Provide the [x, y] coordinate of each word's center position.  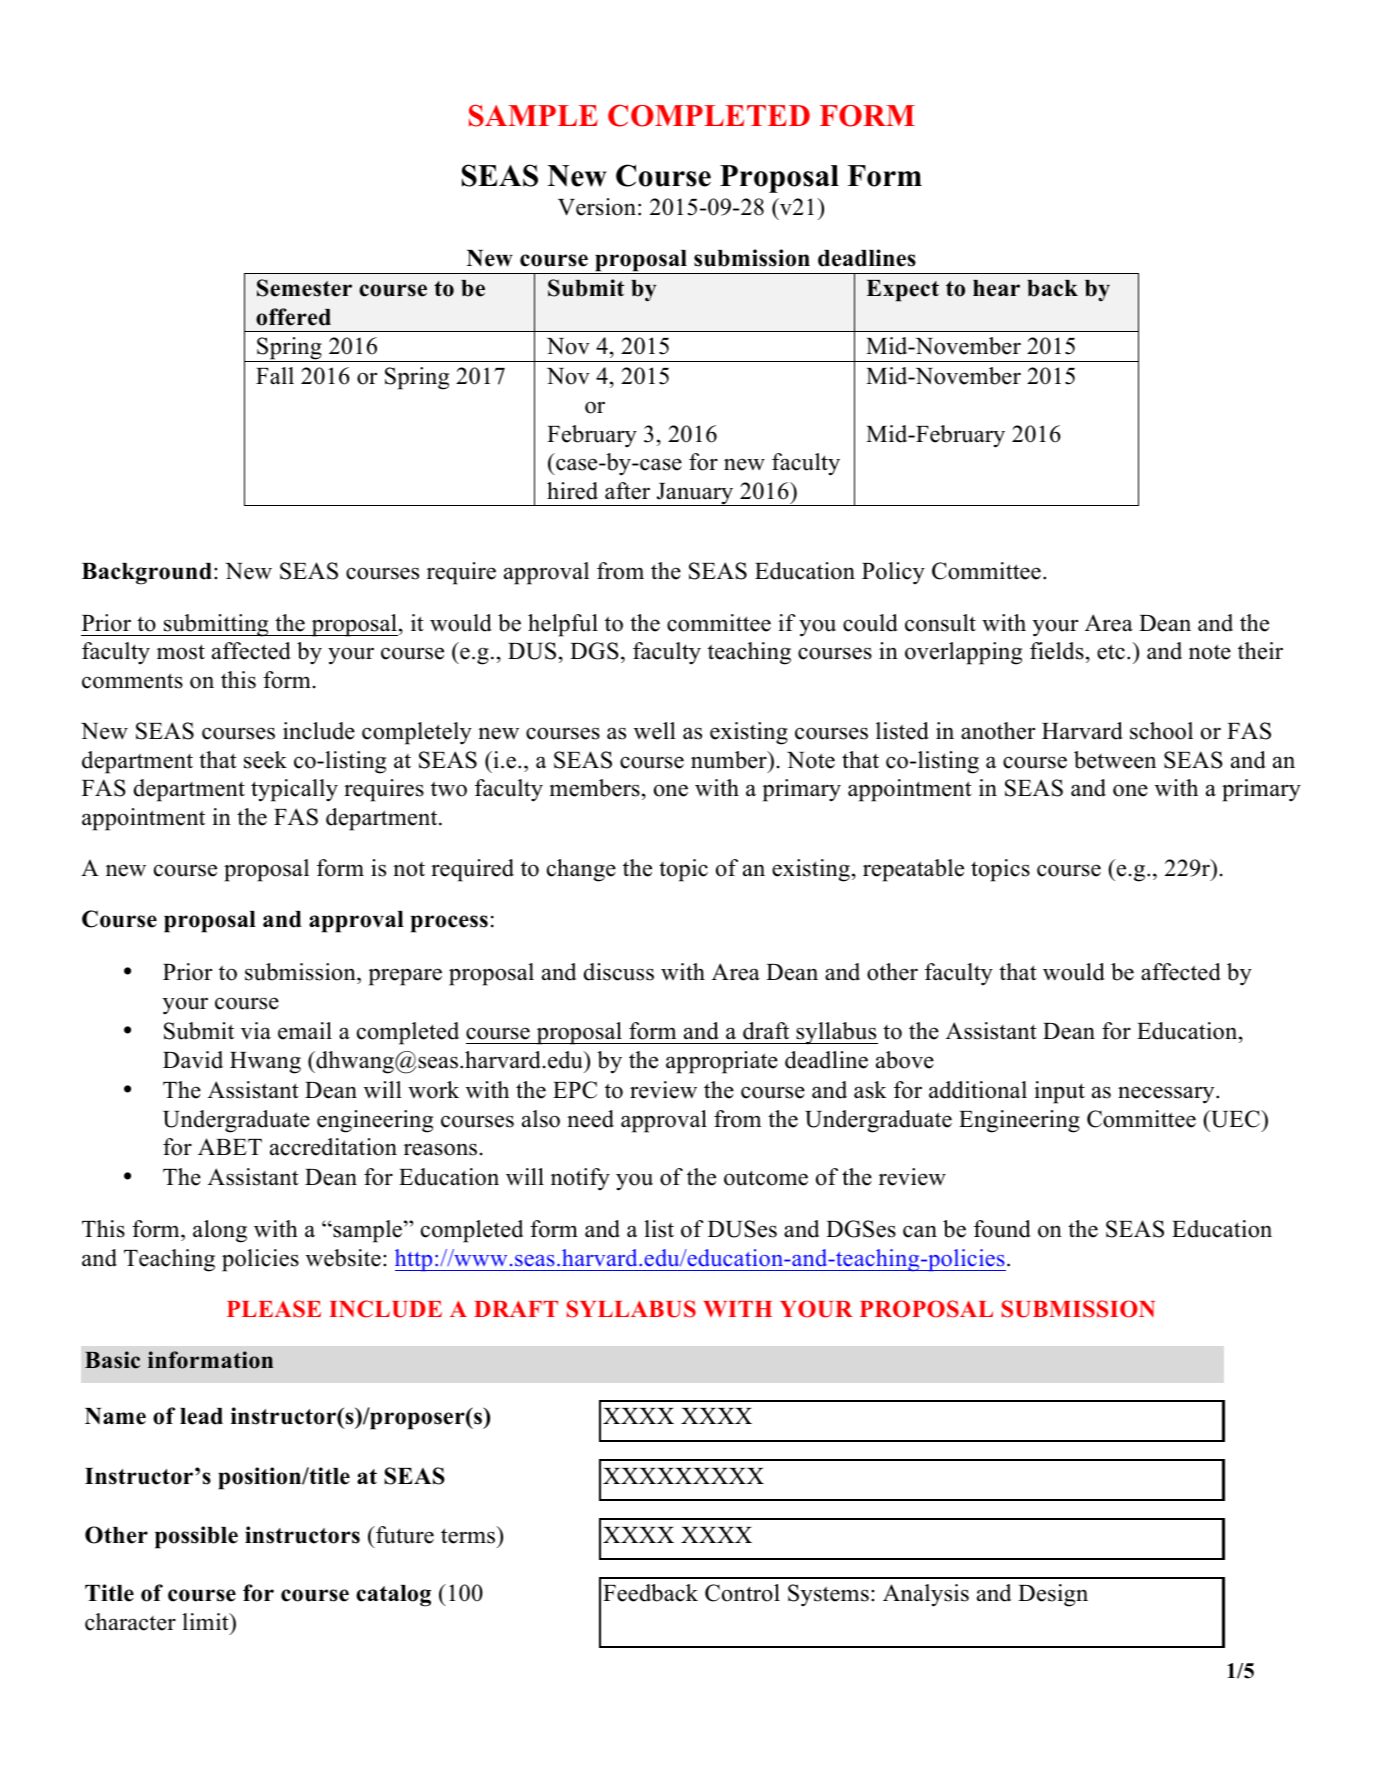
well [655, 731]
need [590, 1119]
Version [597, 207]
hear [996, 288]
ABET [230, 1146]
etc [1111, 652]
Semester [304, 288]
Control [742, 1593]
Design [1053, 1595]
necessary [1167, 1095]
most [181, 652]
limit [206, 1621]
